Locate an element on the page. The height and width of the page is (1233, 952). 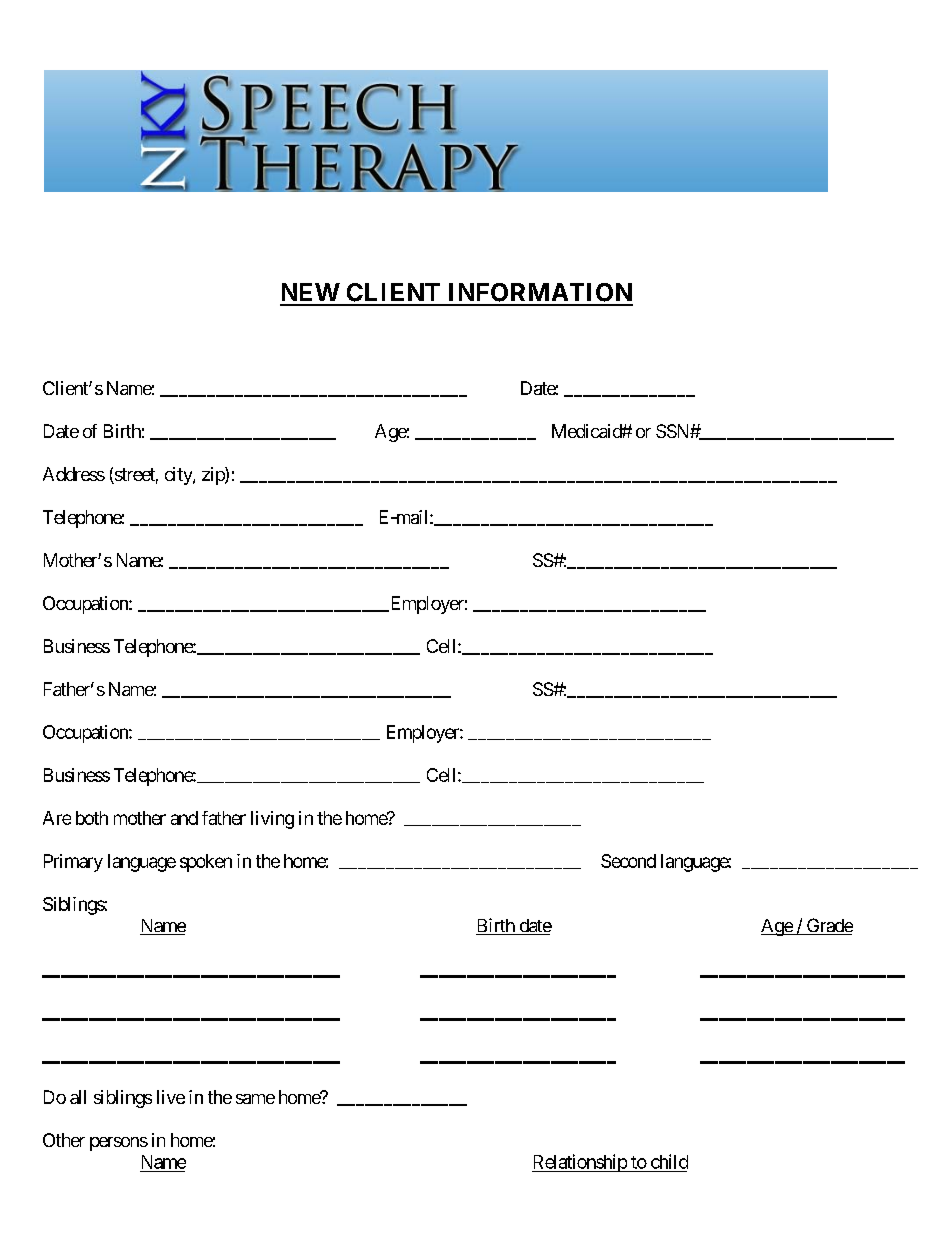
Relationship is located at coordinates (580, 1163).
